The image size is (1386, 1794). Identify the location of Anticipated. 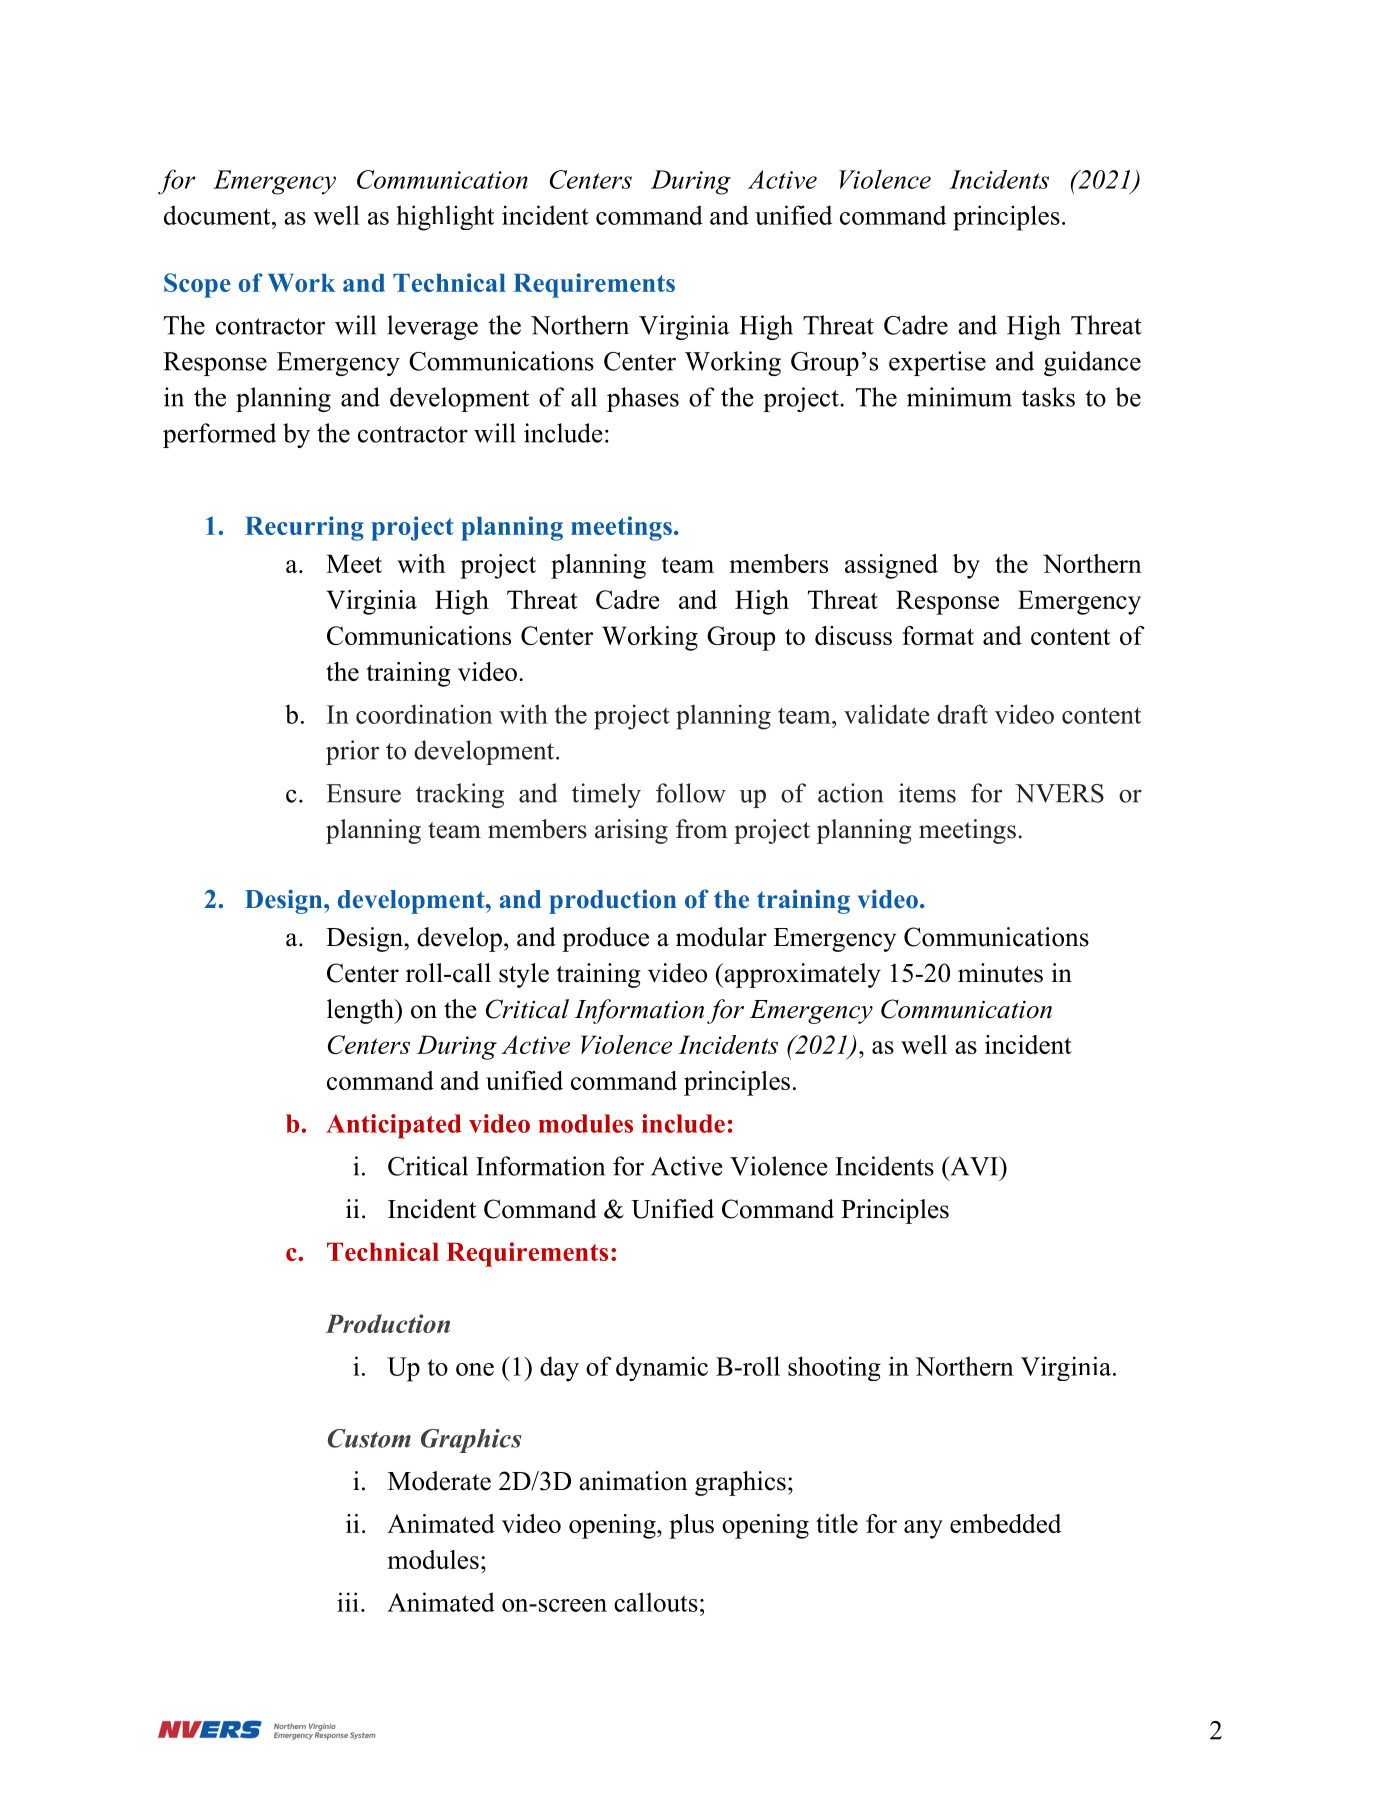
(394, 1126).
